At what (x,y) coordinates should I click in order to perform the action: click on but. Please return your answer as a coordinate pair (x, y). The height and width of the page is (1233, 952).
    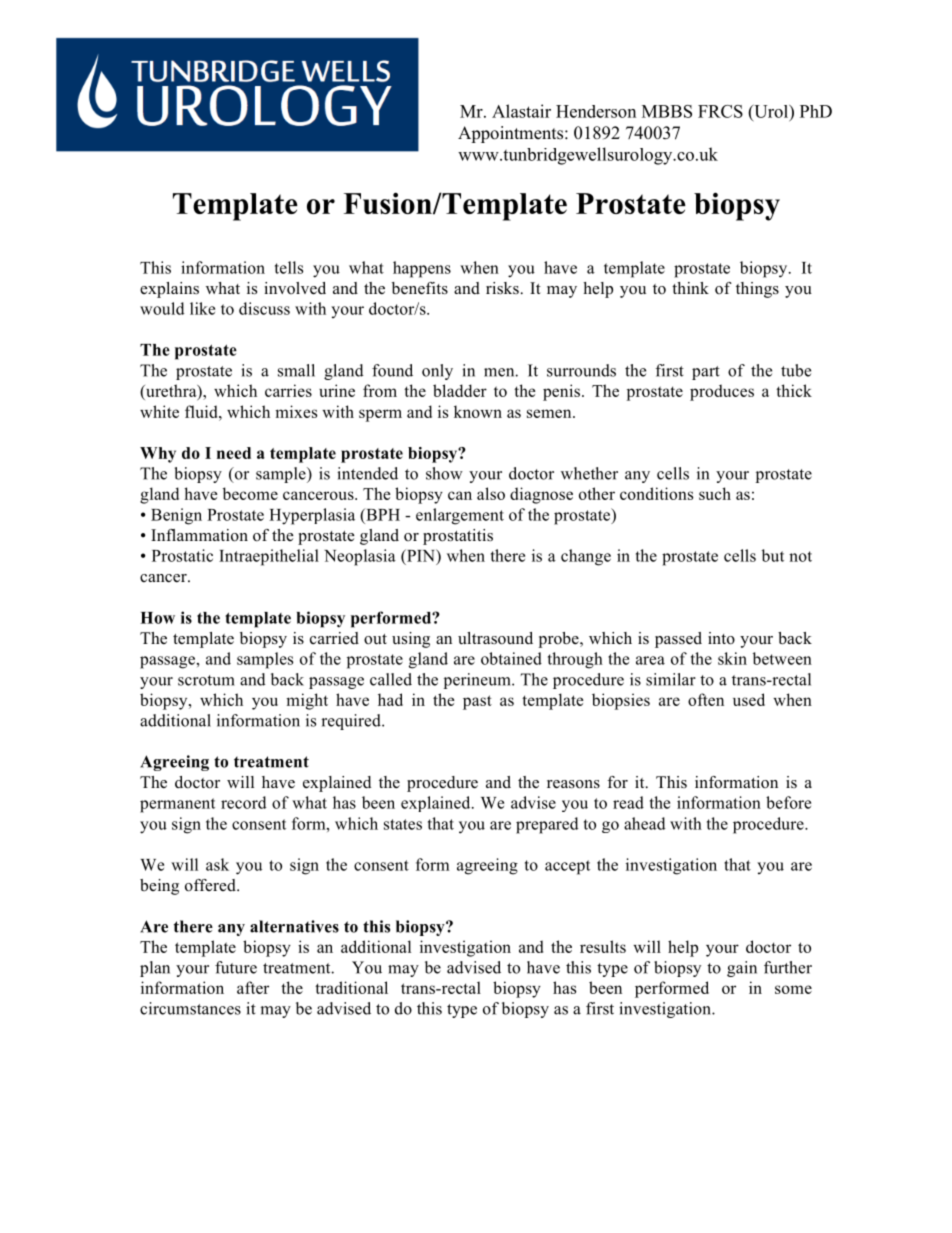
    Looking at the image, I should click on (773, 555).
